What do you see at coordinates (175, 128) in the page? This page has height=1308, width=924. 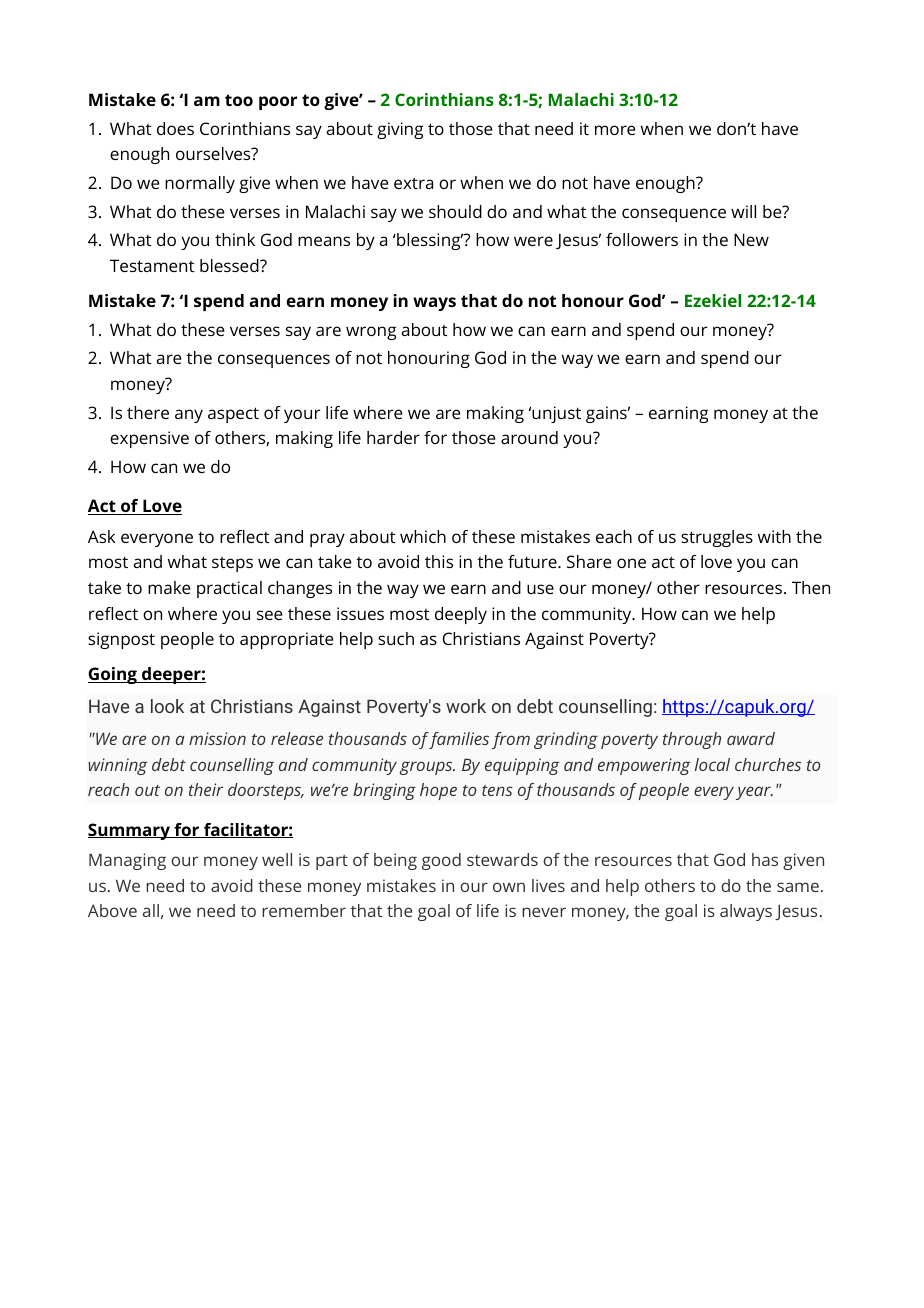 I see `does` at bounding box center [175, 128].
